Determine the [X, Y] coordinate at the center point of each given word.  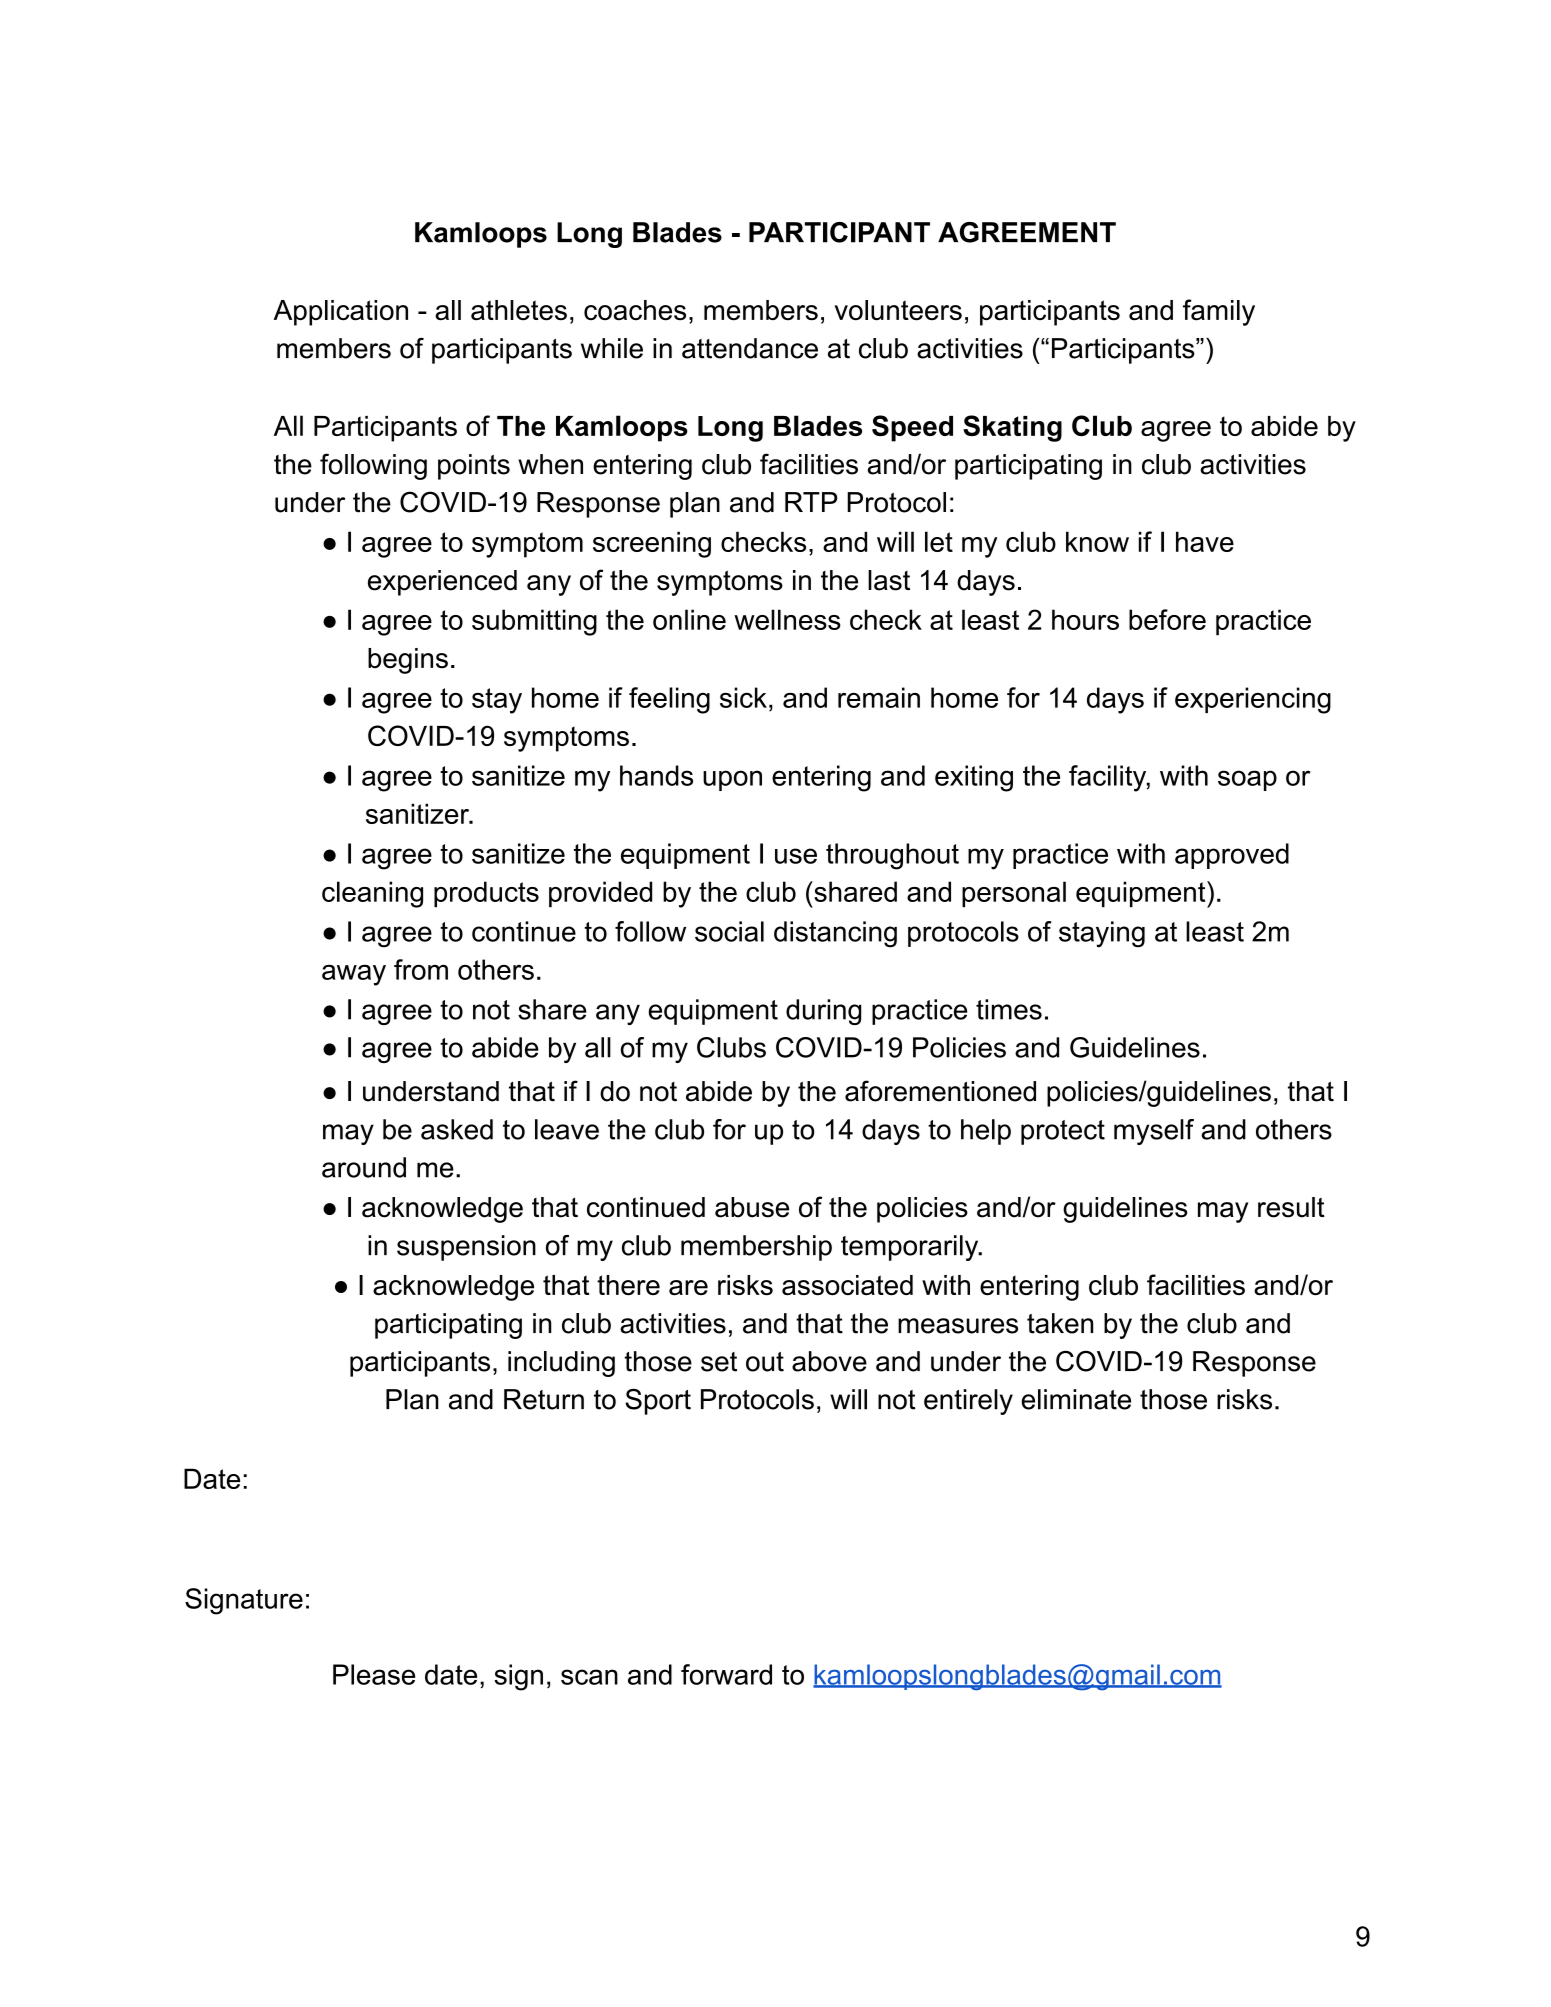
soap [1247, 780]
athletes [519, 310]
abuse [752, 1207]
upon [732, 780]
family [1219, 312]
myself [1154, 1132]
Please [374, 1674]
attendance [750, 348]
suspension [466, 1248]
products [486, 894]
